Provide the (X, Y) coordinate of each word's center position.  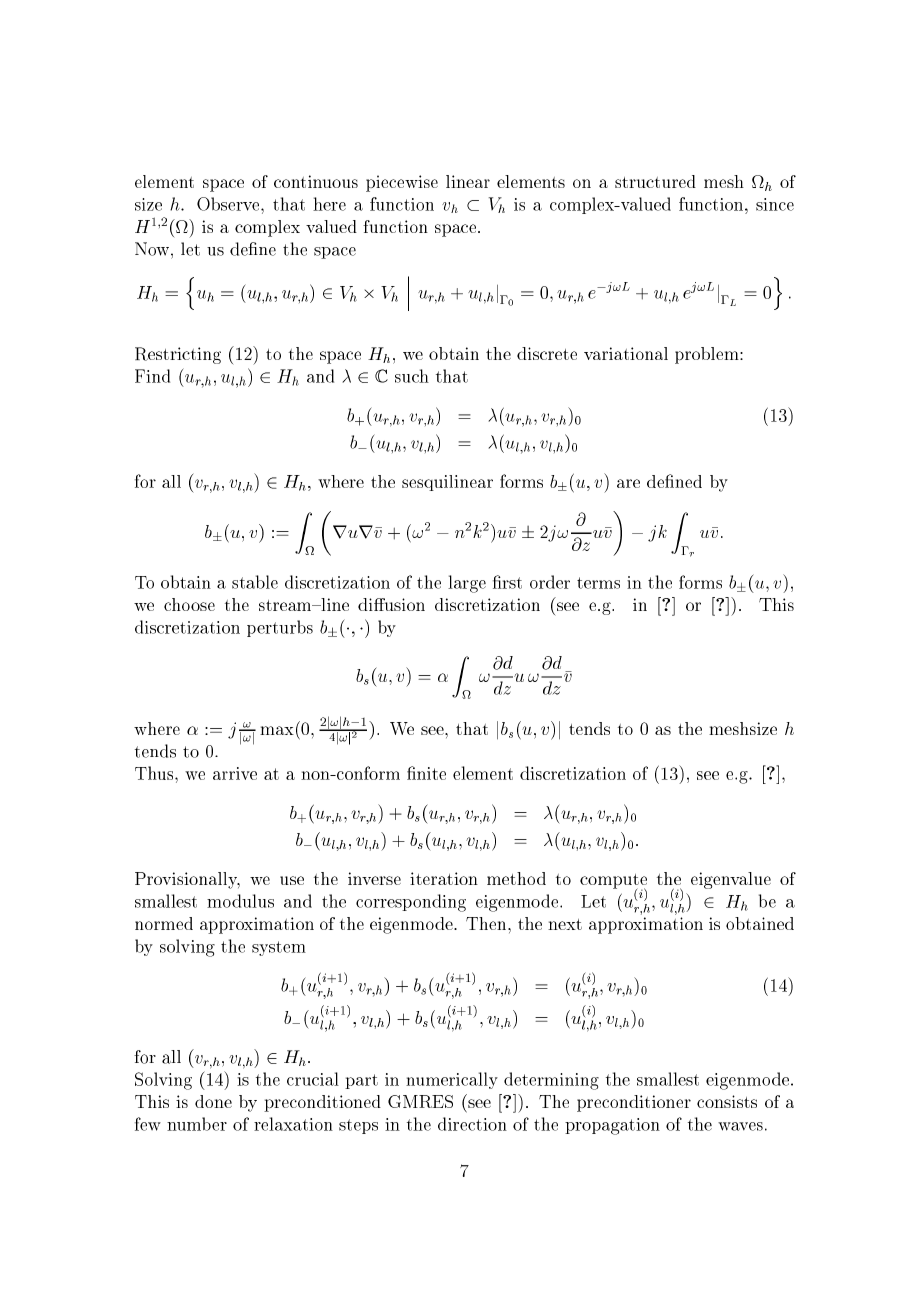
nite (430, 773)
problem (708, 355)
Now (152, 249)
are (628, 483)
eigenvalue (731, 880)
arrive (235, 773)
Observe (228, 204)
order (550, 582)
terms (598, 583)
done (213, 1101)
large (467, 584)
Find (152, 376)
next (565, 924)
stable (255, 582)
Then (487, 923)
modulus (240, 901)
